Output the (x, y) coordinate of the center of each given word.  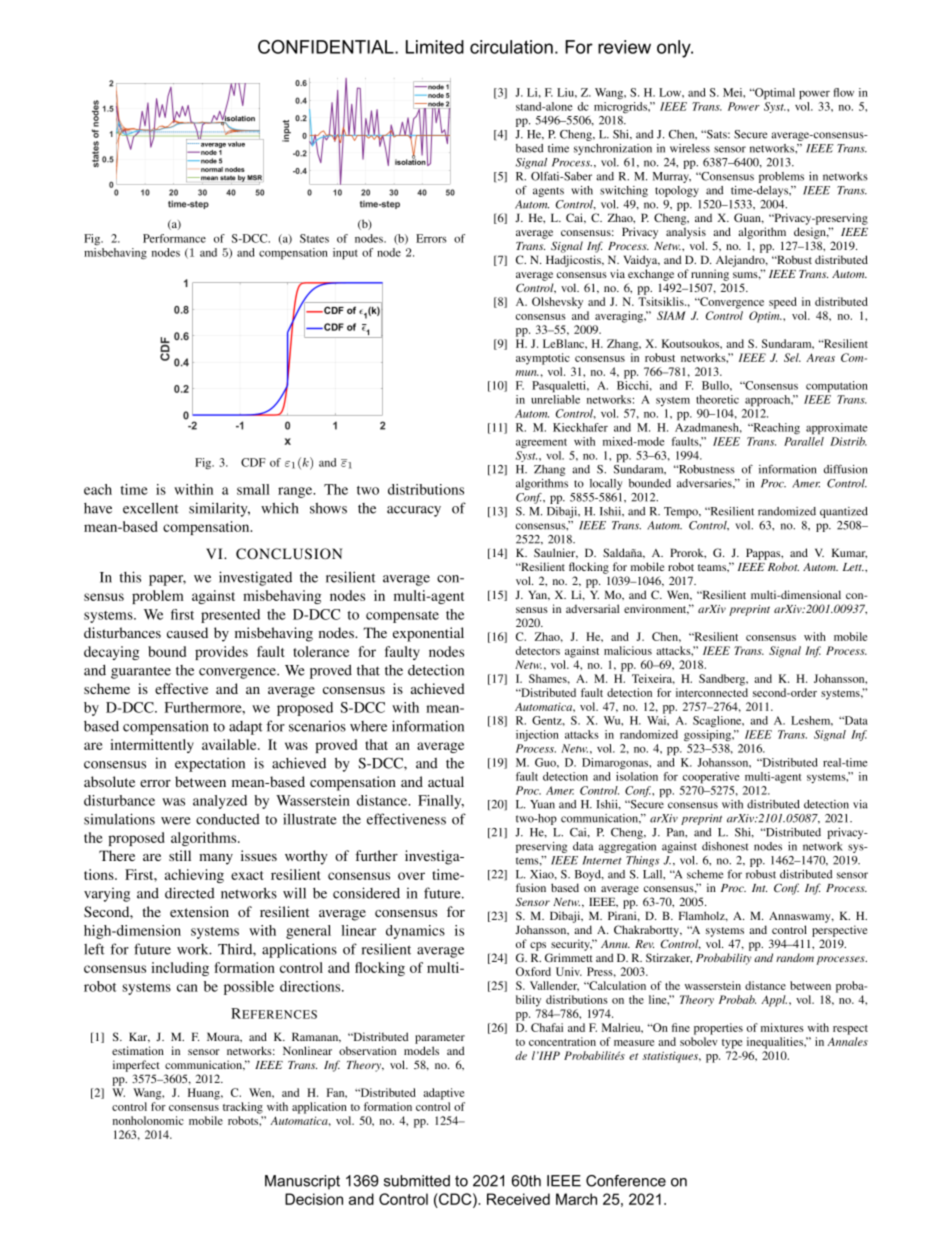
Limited (435, 47)
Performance (174, 238)
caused (187, 632)
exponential (428, 634)
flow (844, 92)
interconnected (712, 692)
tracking (243, 1108)
